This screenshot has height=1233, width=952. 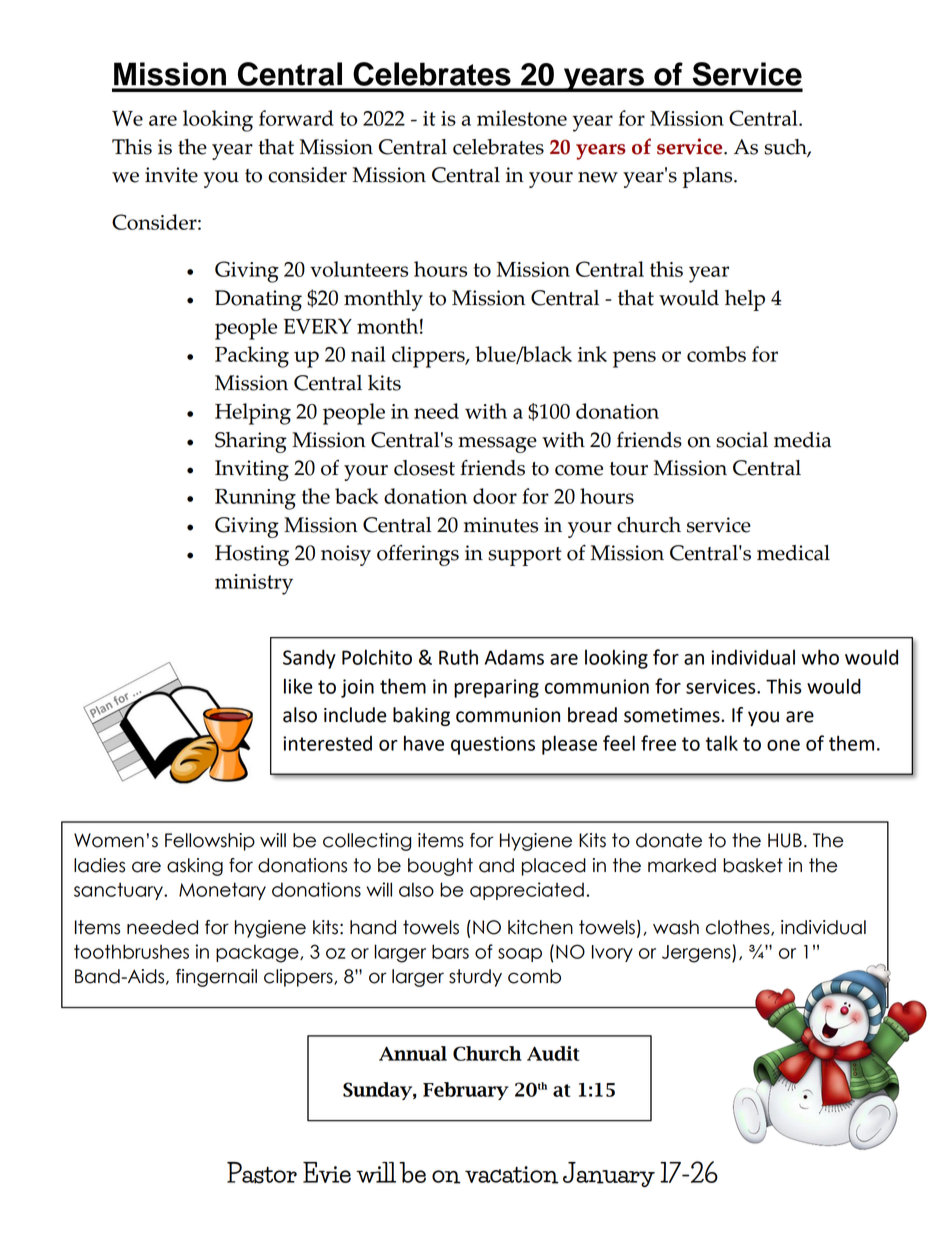 I want to click on ministry, so click(x=254, y=584).
